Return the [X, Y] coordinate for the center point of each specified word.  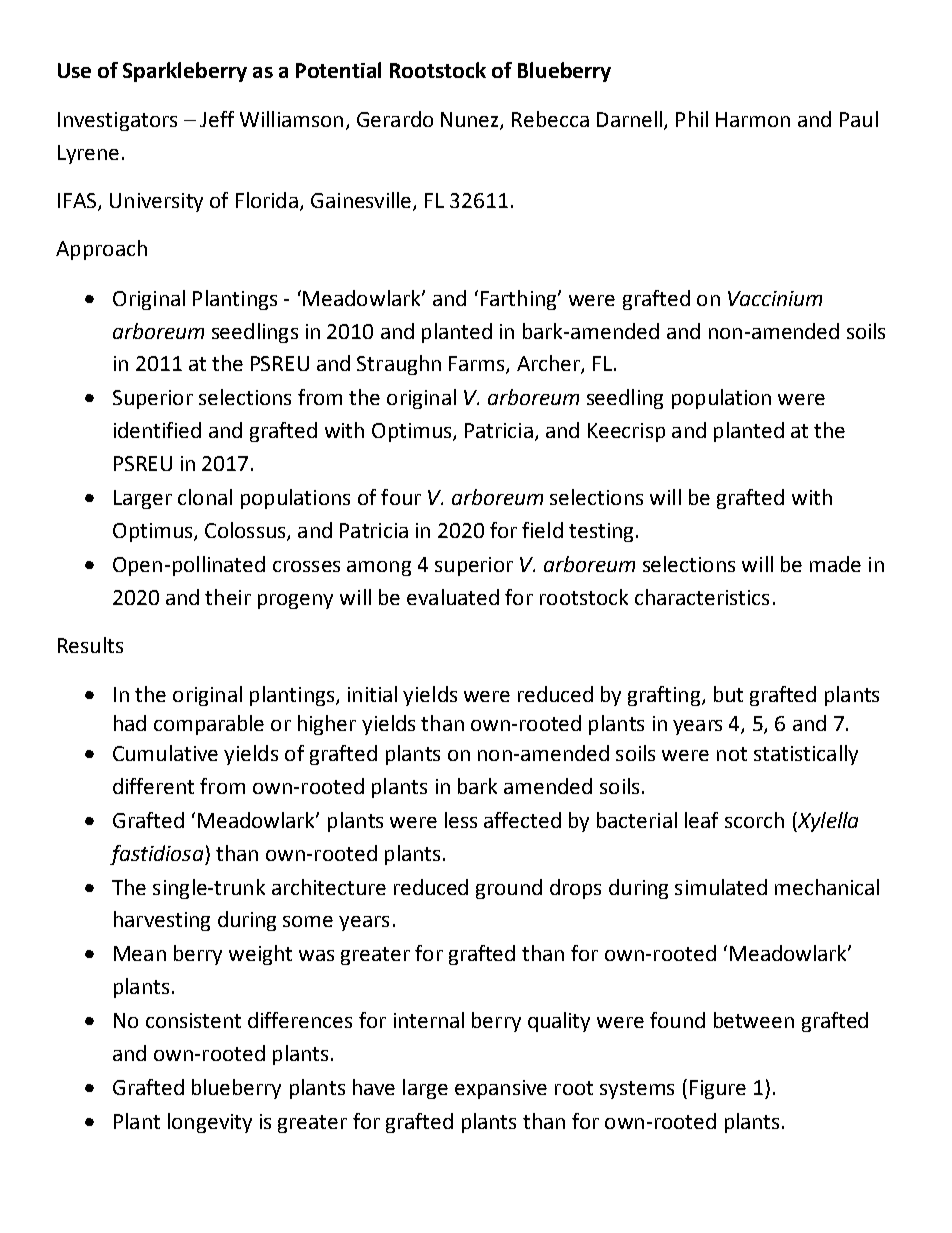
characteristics [702, 597]
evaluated [453, 597]
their [228, 597]
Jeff [217, 119]
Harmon [753, 119]
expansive [501, 1089]
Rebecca [550, 119]
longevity [210, 1123]
